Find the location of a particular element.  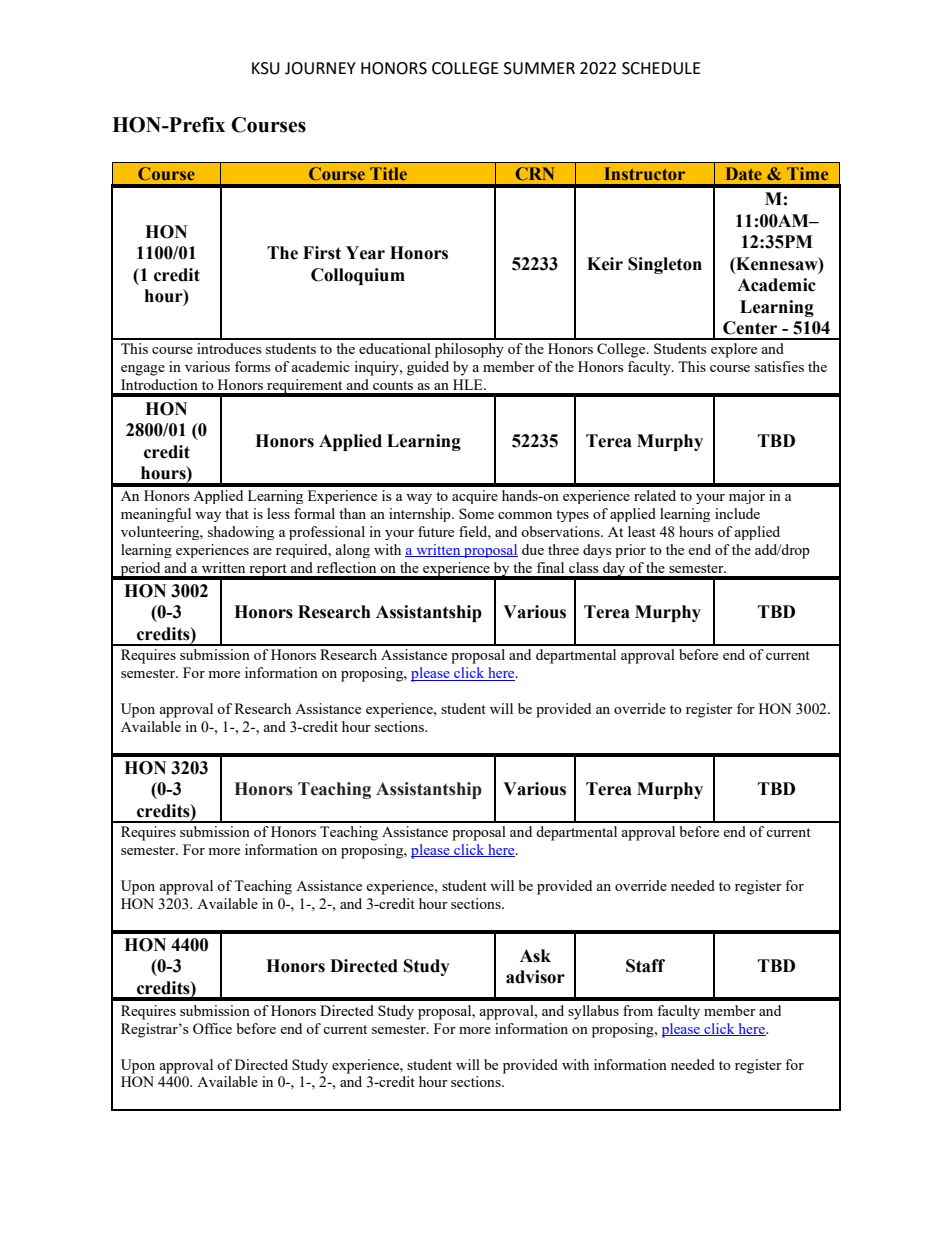

shadowing is located at coordinates (241, 533).
